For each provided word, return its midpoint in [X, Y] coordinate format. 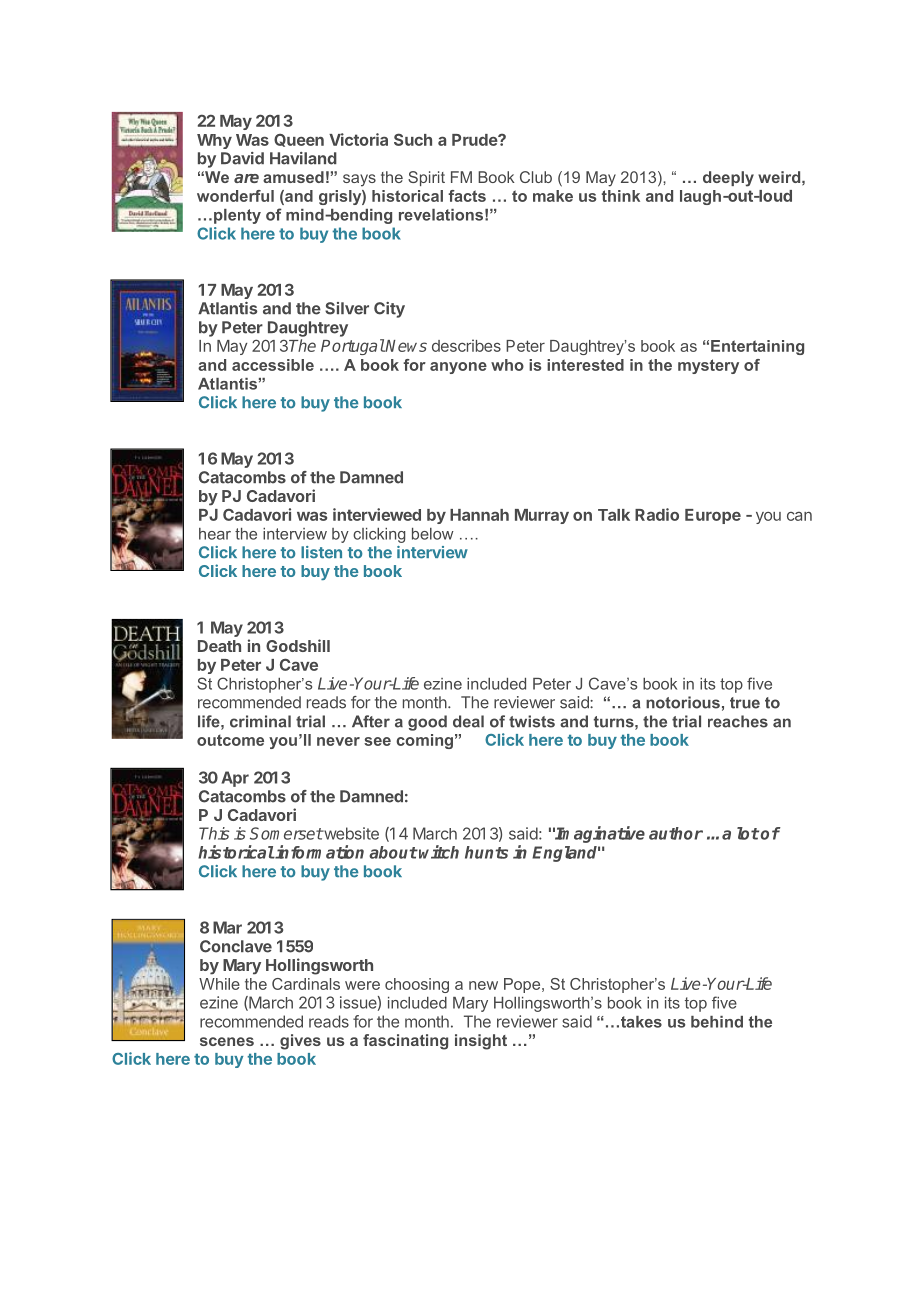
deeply [728, 179]
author [676, 833]
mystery [708, 366]
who [507, 365]
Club [536, 177]
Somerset [286, 833]
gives [300, 1042]
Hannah [479, 515]
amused [293, 177]
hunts [486, 852]
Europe [713, 516]
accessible [273, 365]
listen [321, 552]
